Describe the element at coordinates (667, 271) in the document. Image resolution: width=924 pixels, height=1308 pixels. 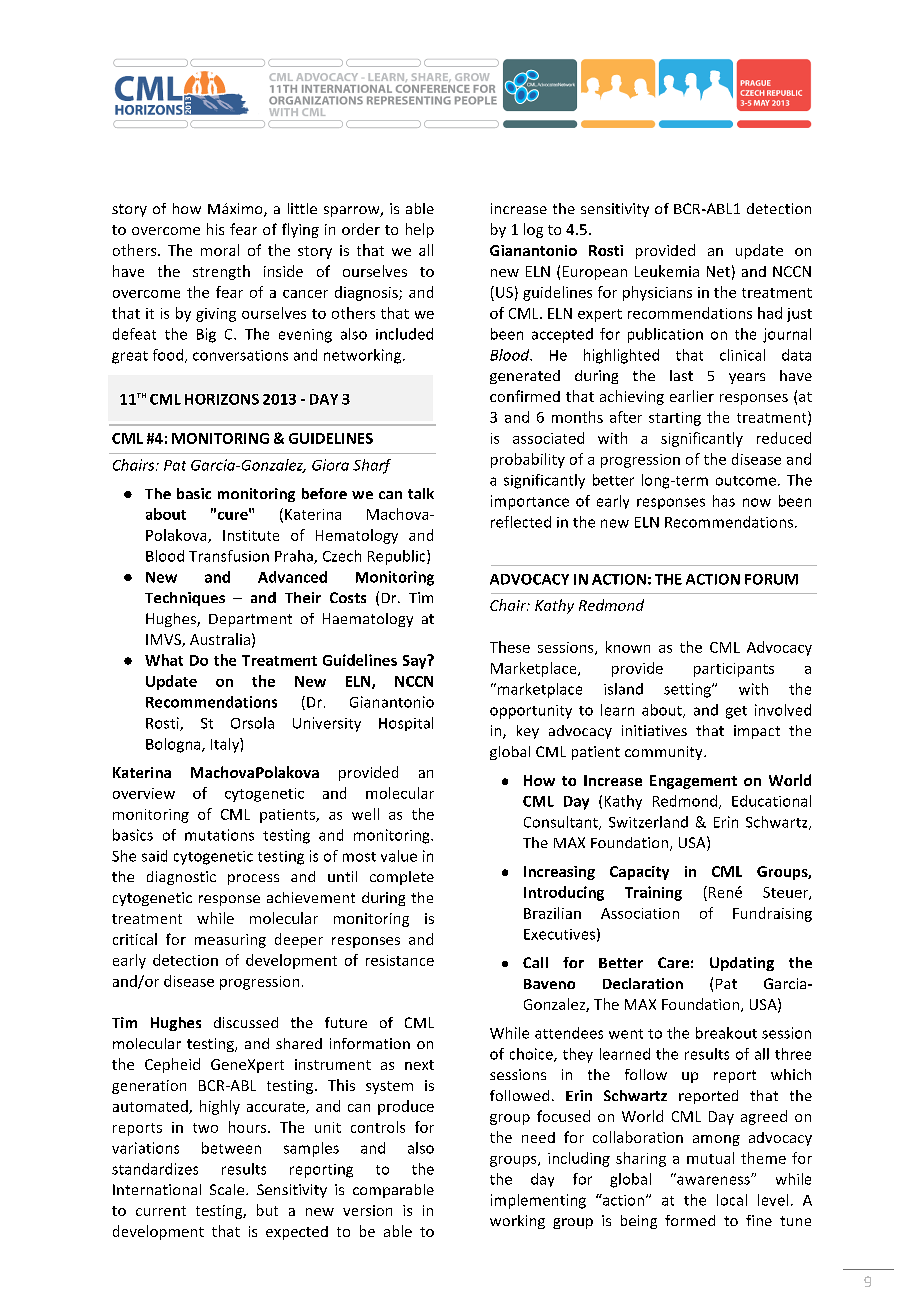
I see `Leukemia` at that location.
